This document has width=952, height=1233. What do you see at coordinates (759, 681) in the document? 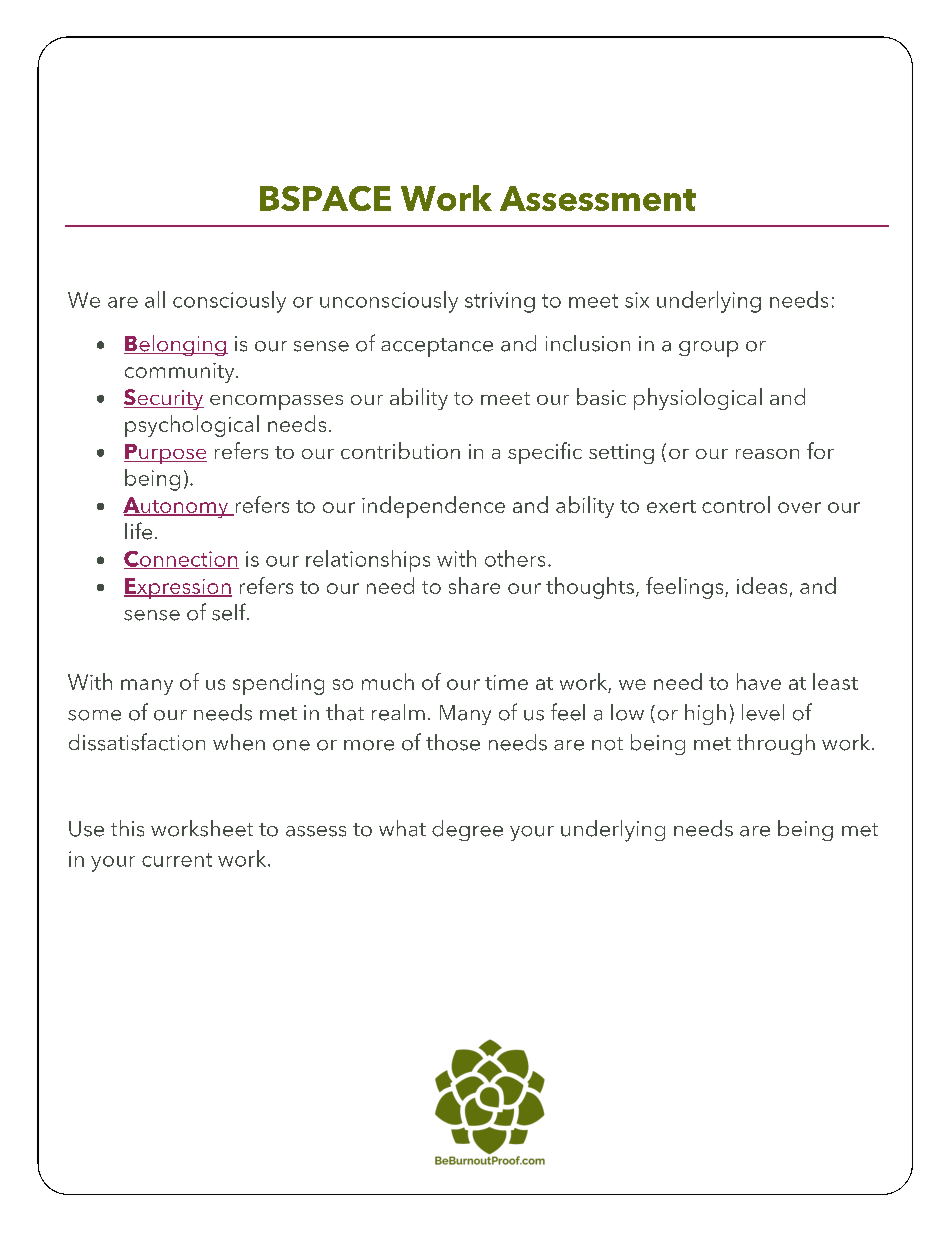
I see `have` at bounding box center [759, 681].
